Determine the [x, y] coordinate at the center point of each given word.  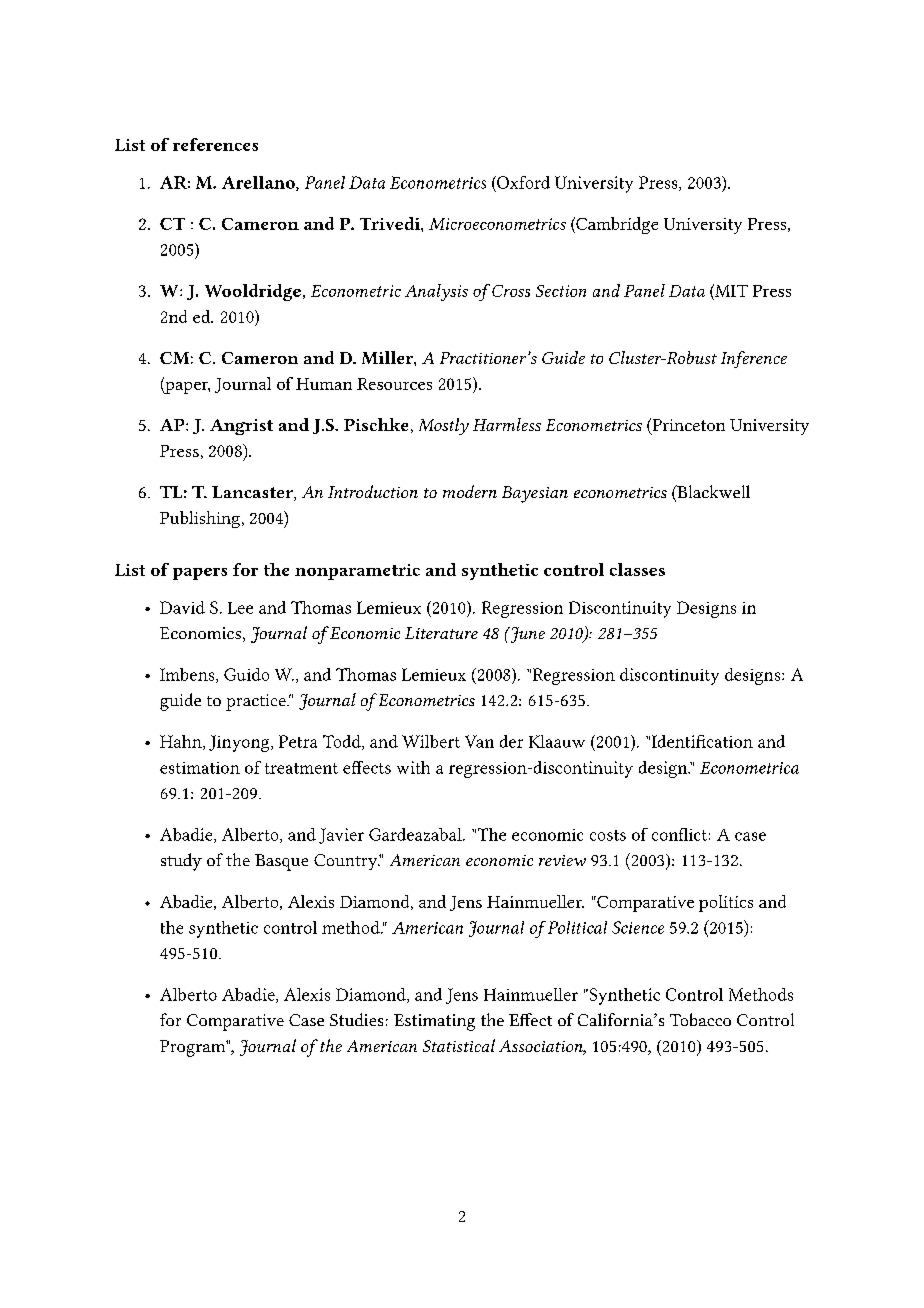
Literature [441, 633]
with [413, 767]
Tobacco [700, 1019]
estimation [200, 768]
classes [637, 569]
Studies [356, 1019]
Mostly [444, 426]
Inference [754, 359]
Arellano [259, 183]
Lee [240, 608]
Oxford [522, 182]
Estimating [434, 1022]
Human [324, 384]
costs [608, 835]
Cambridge [616, 225]
